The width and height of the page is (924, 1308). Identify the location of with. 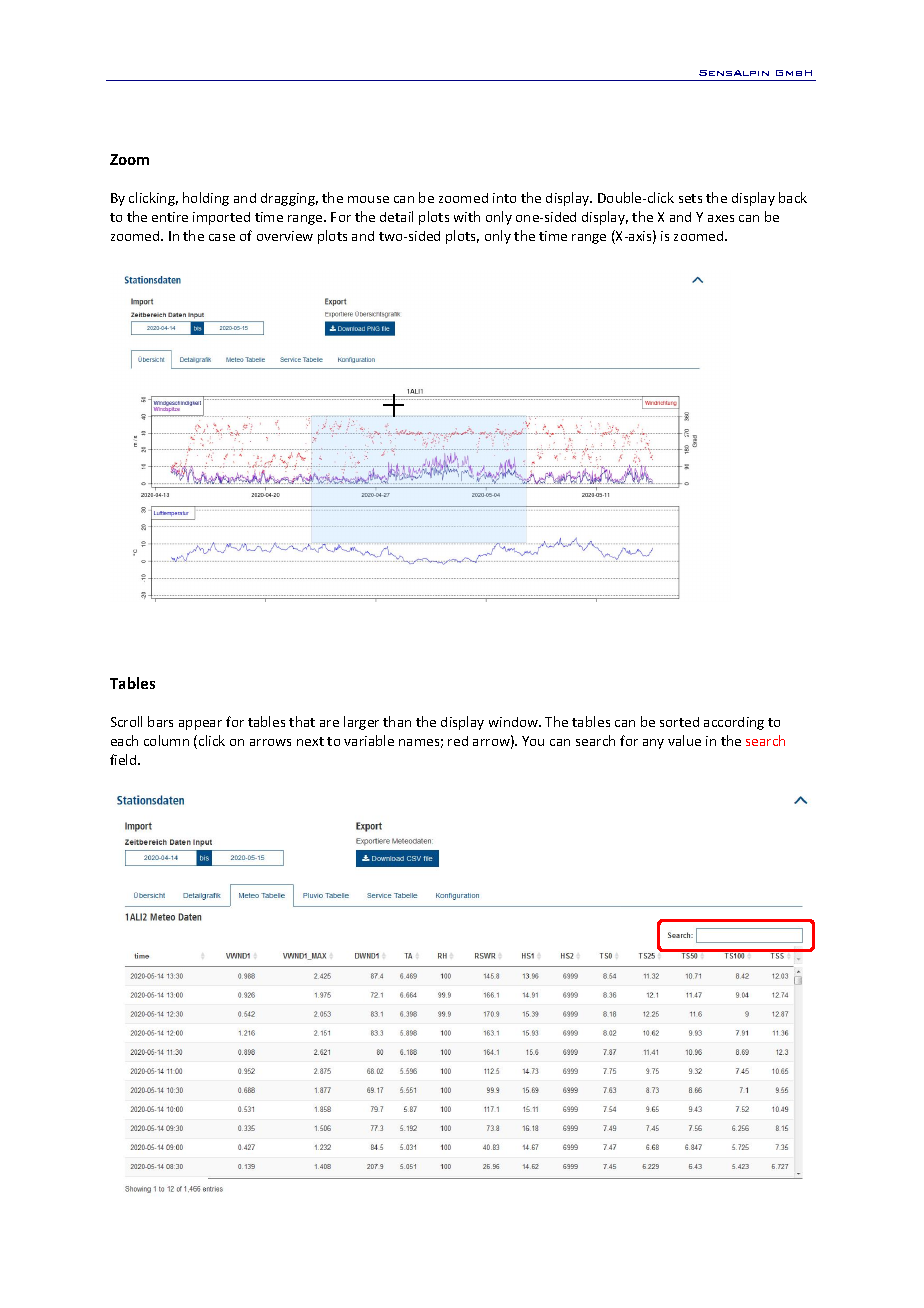
(467, 216).
